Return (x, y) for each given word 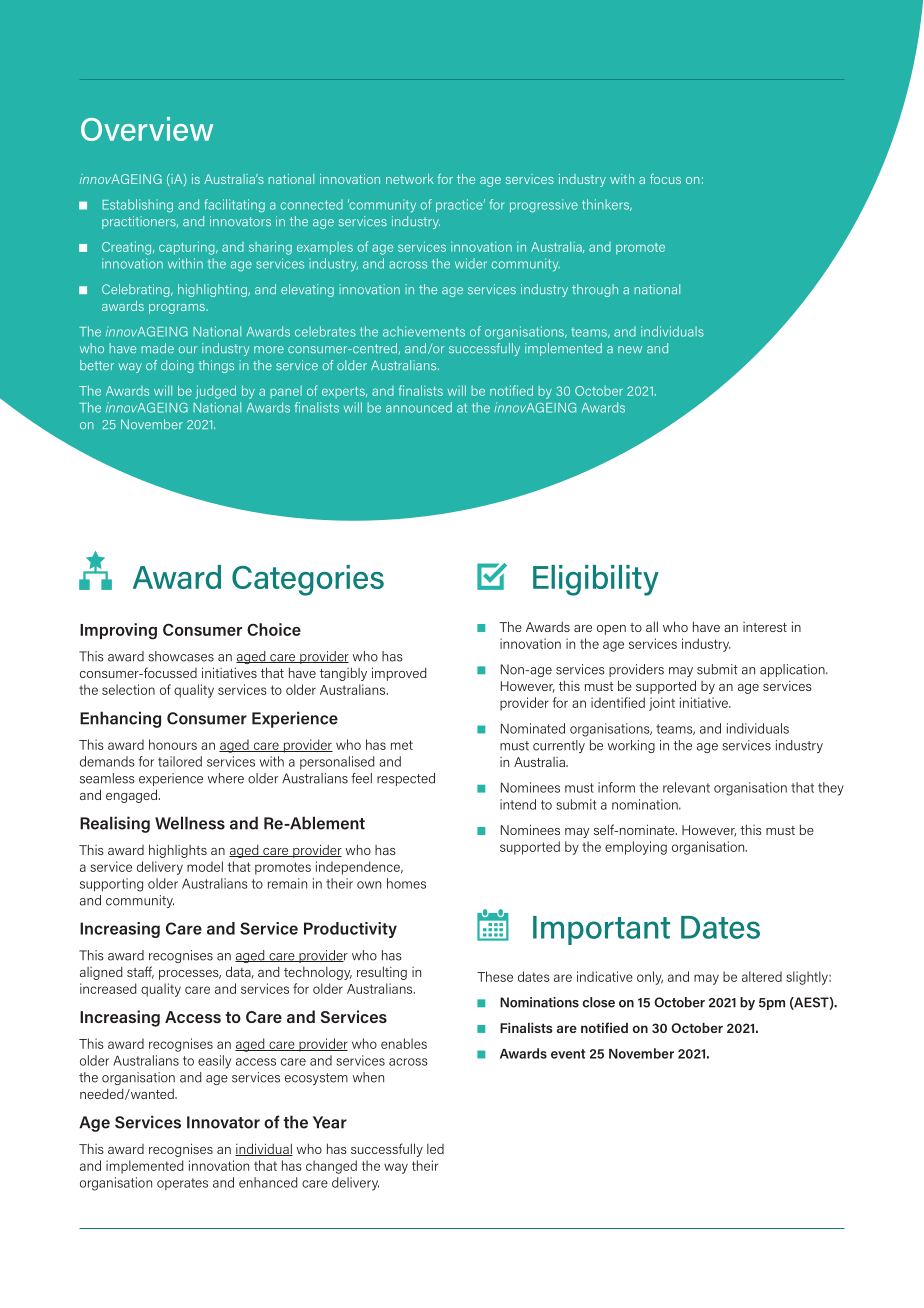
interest (765, 627)
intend (518, 804)
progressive (544, 206)
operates (182, 1184)
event (568, 1054)
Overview (147, 129)
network (410, 179)
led (435, 1149)
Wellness (190, 823)
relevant (686, 787)
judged (216, 392)
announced (419, 407)
